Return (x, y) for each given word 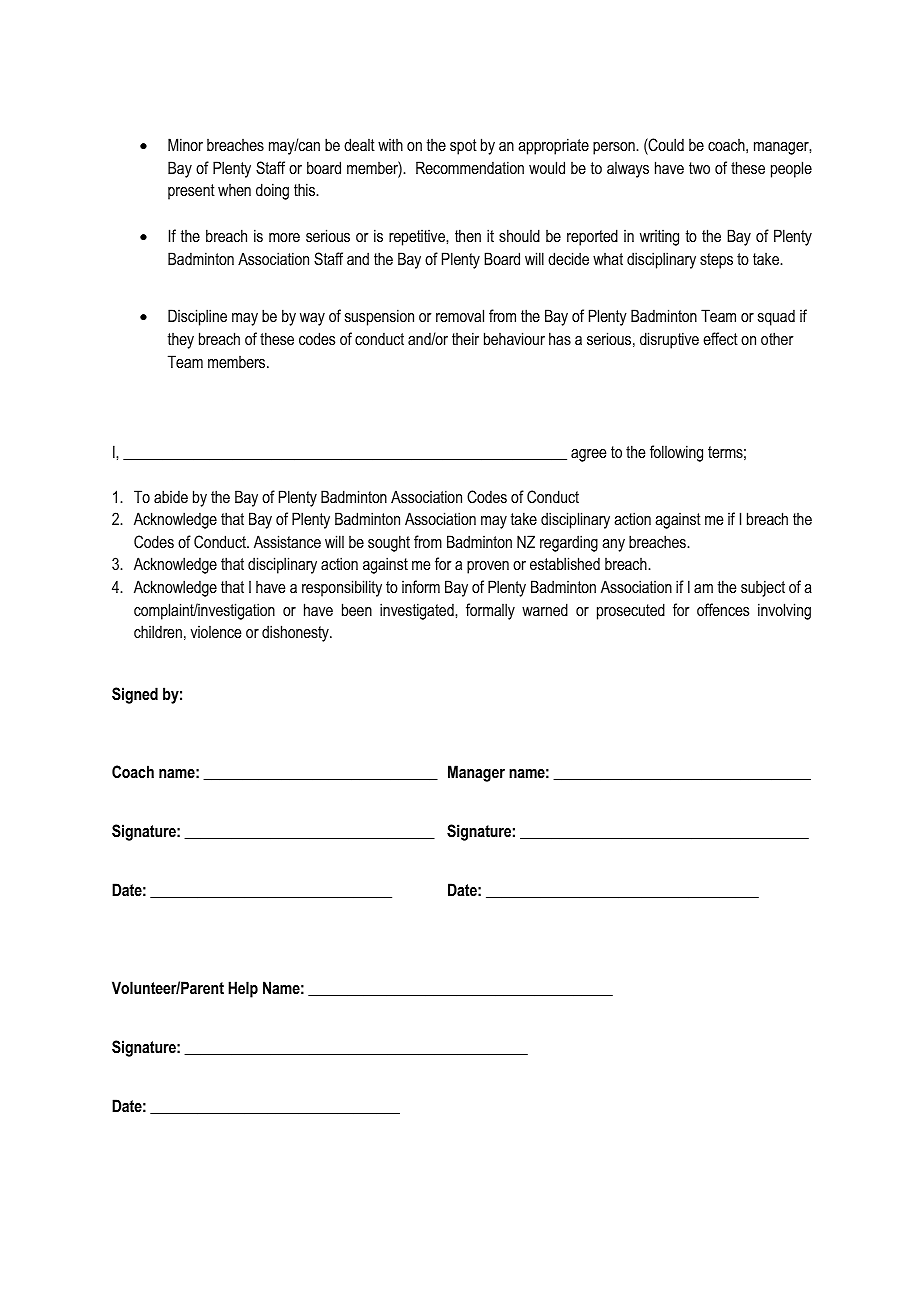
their (465, 338)
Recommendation (470, 167)
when (234, 190)
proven (488, 567)
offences (723, 609)
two (699, 168)
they (180, 341)
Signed (135, 695)
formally (490, 611)
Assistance (287, 541)
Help (243, 989)
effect (720, 338)
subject (763, 588)
